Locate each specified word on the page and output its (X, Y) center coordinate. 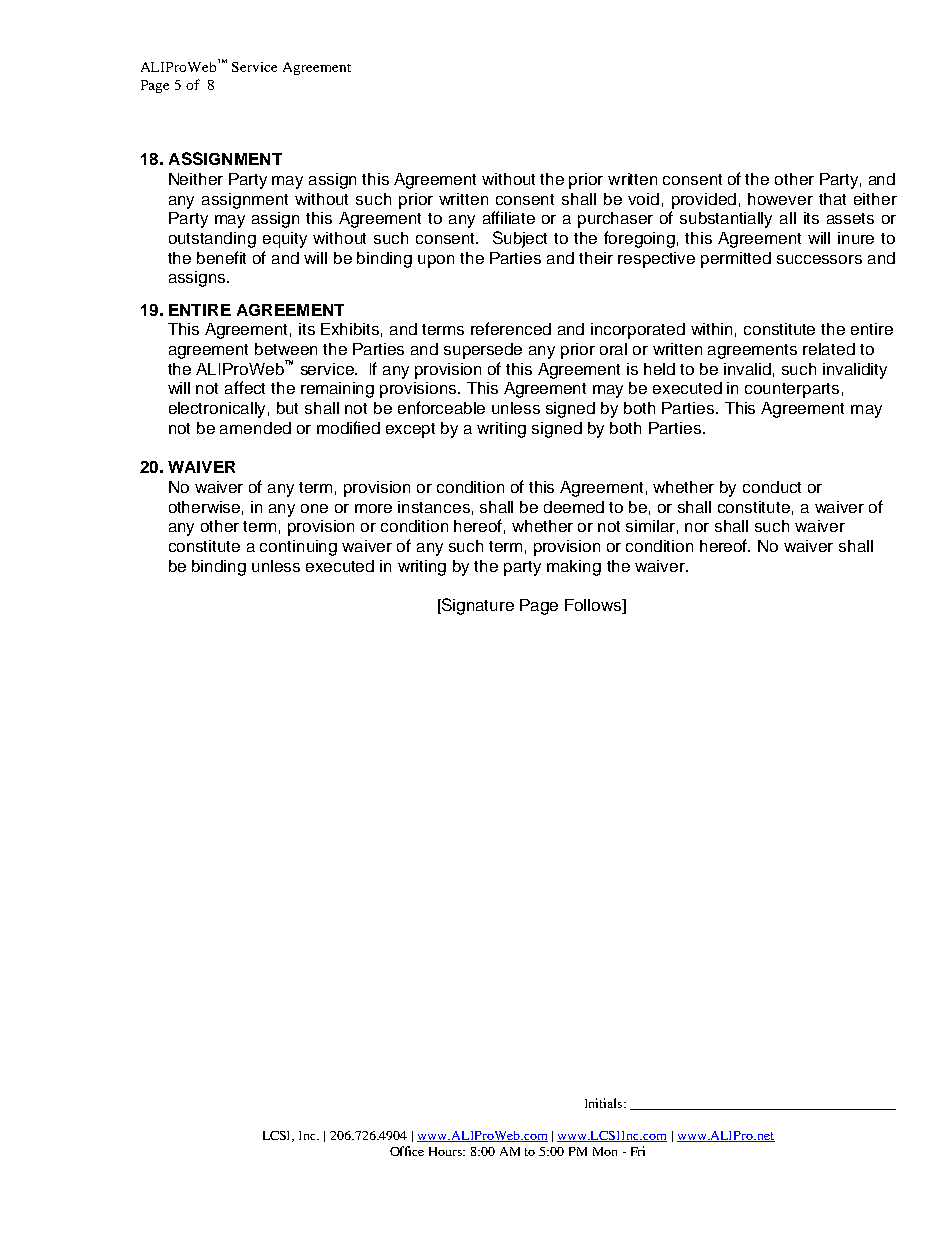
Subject (520, 239)
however (780, 199)
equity (285, 240)
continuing (298, 548)
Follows (594, 606)
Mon (605, 1151)
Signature (477, 606)
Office (407, 1151)
